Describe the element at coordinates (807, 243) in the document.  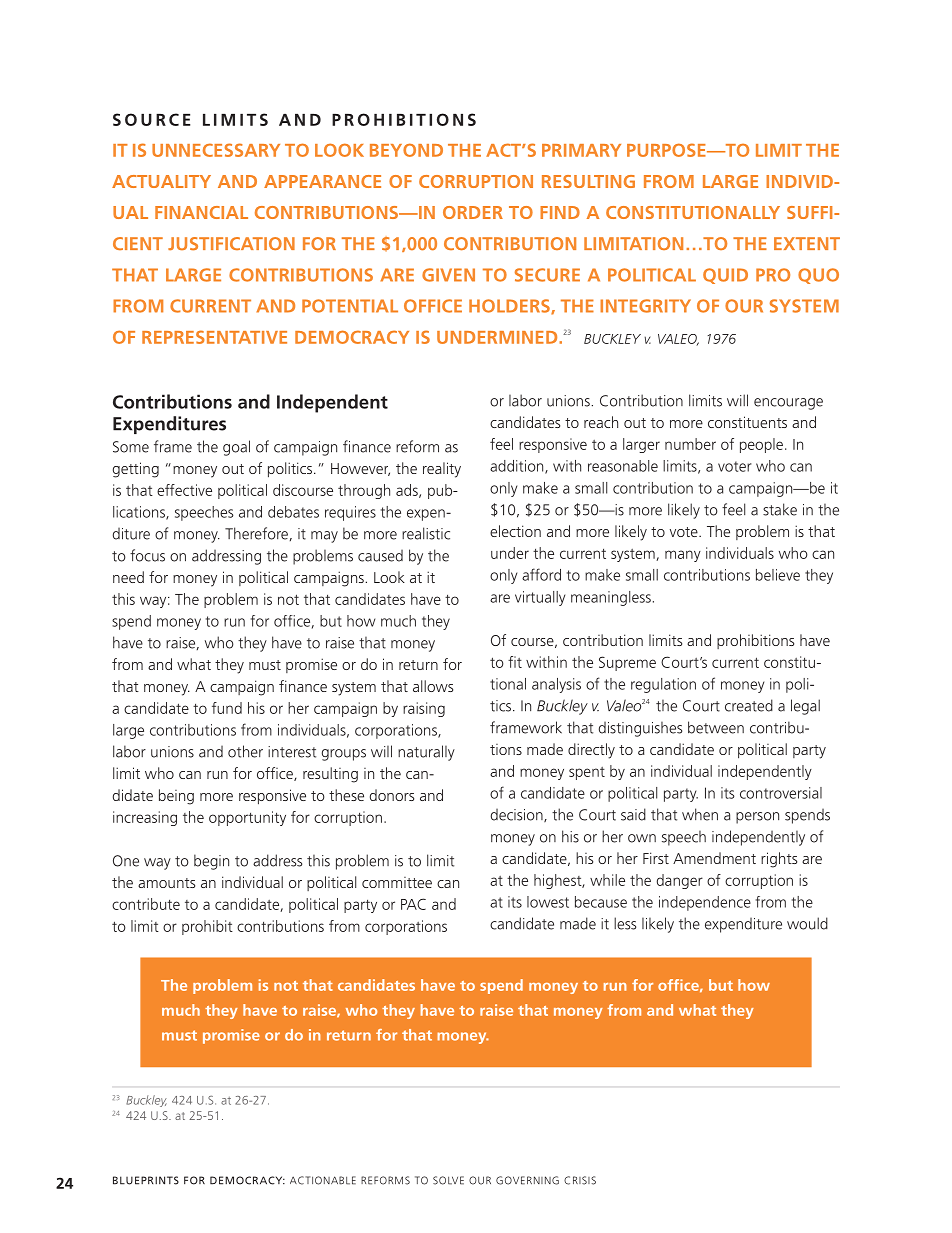
I see `EXTENT` at that location.
